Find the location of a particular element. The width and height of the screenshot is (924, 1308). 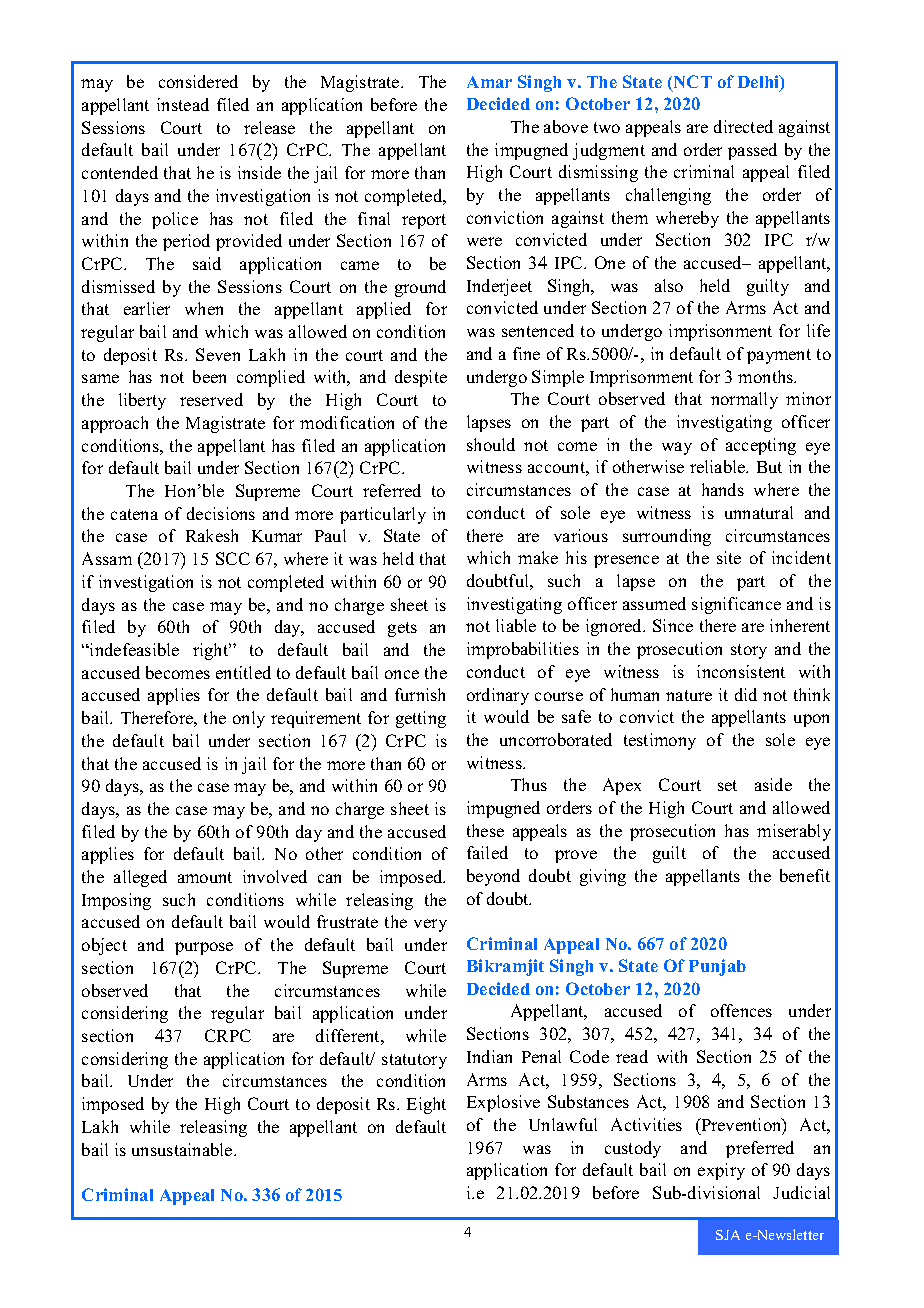

instead is located at coordinates (183, 104).
